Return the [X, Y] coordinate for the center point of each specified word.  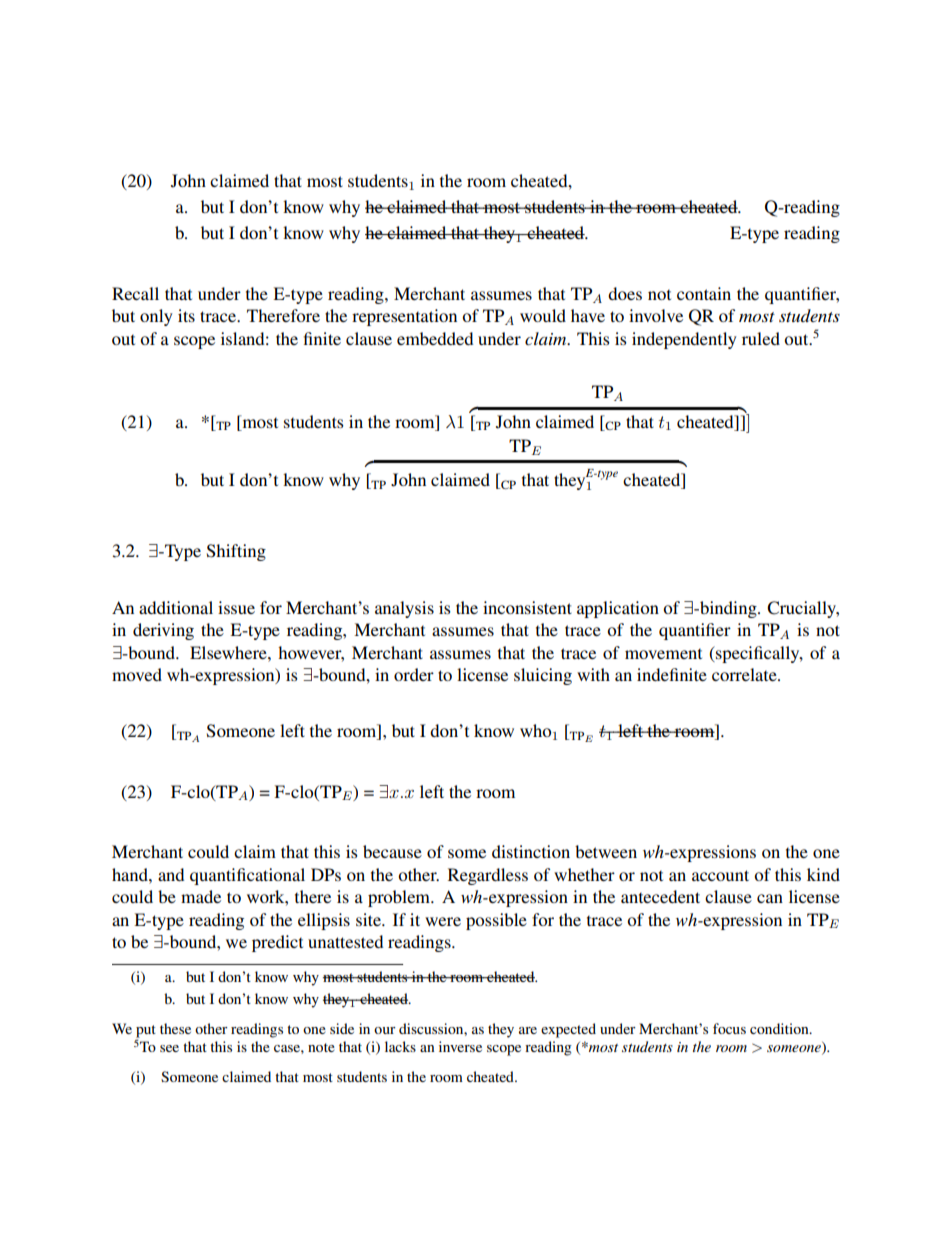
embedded [435, 338]
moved [137, 674]
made [201, 896]
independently [684, 340]
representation [404, 317]
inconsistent [527, 607]
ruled [761, 338]
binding [728, 609]
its [186, 315]
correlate [745, 674]
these [175, 1028]
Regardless [488, 876]
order [414, 674]
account [720, 875]
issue [236, 607]
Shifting [236, 552]
